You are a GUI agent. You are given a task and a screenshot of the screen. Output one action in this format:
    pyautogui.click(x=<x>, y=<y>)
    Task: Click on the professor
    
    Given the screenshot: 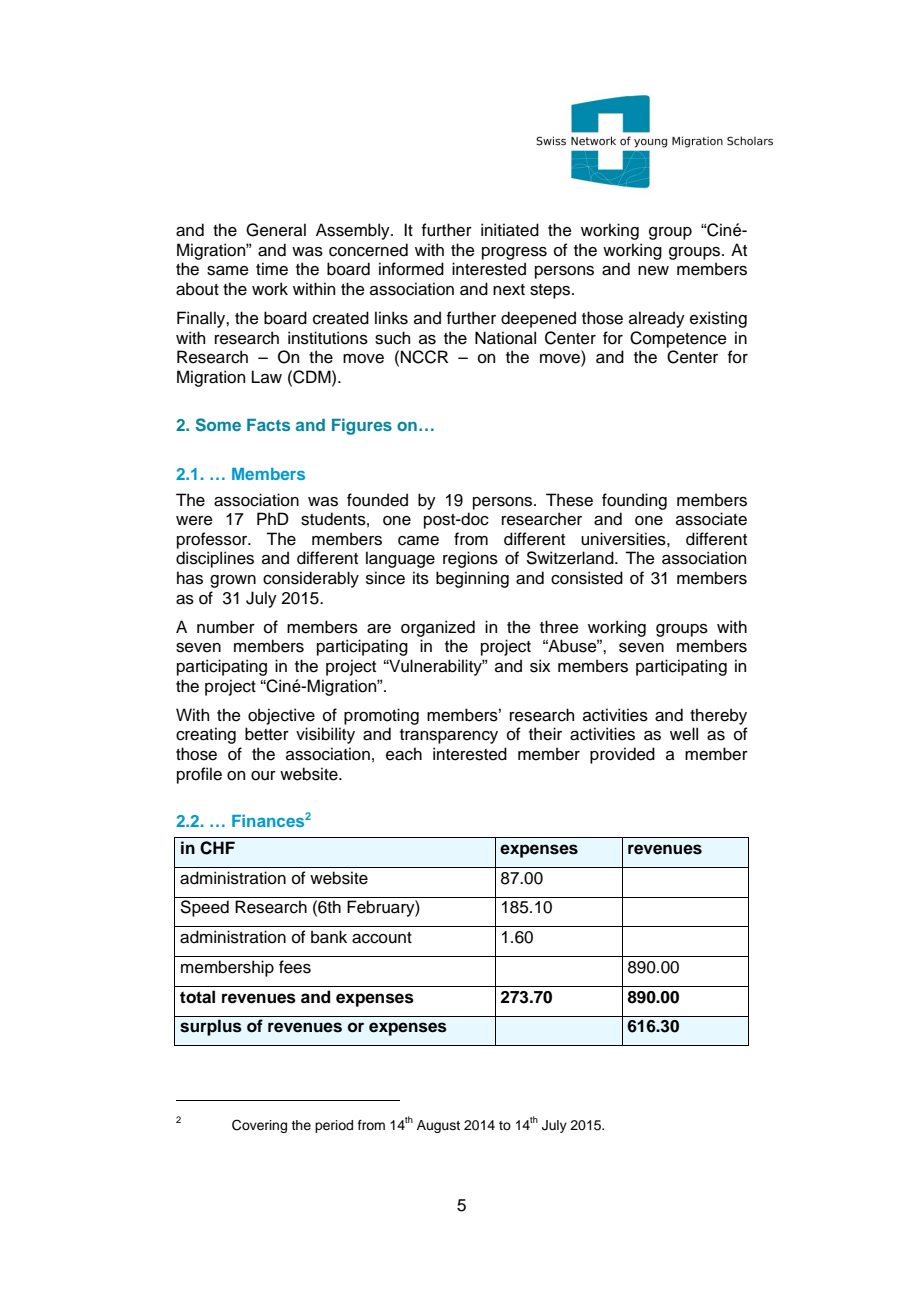 What is the action you would take?
    pyautogui.click(x=213, y=540)
